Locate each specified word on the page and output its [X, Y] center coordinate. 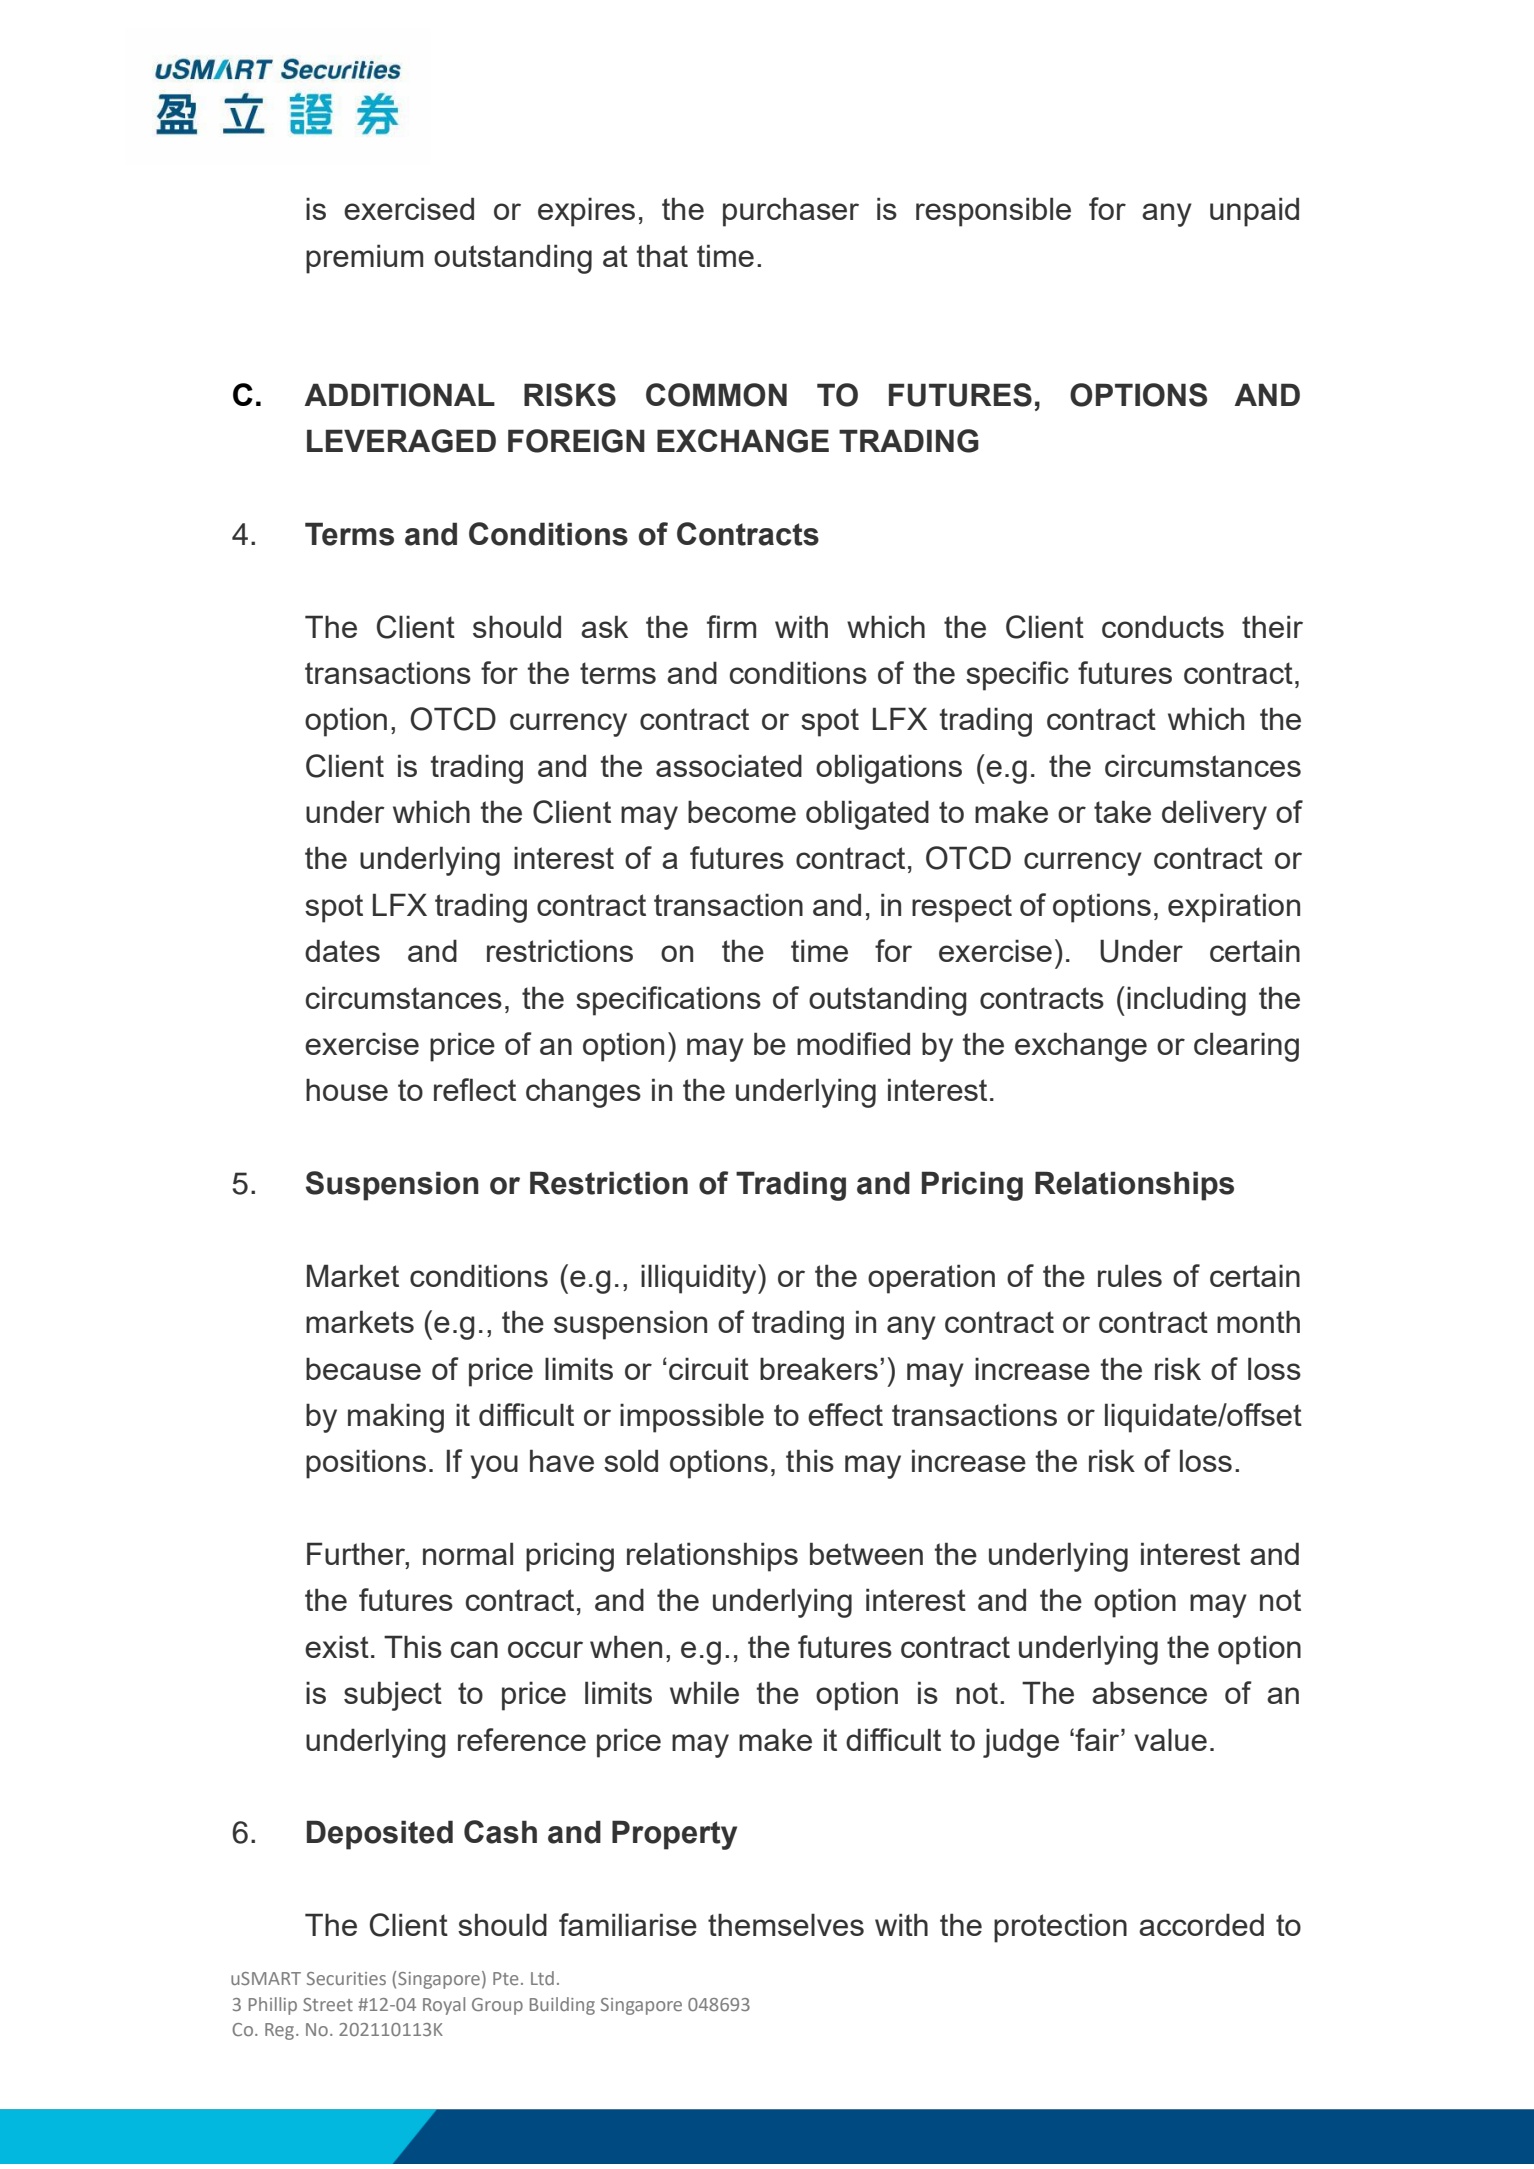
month [1258, 1321]
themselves [786, 1924]
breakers [819, 1368]
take [1122, 811]
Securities [346, 1978]
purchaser [791, 212]
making [396, 1418]
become [742, 811]
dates [342, 950]
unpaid [1254, 212]
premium [364, 259]
